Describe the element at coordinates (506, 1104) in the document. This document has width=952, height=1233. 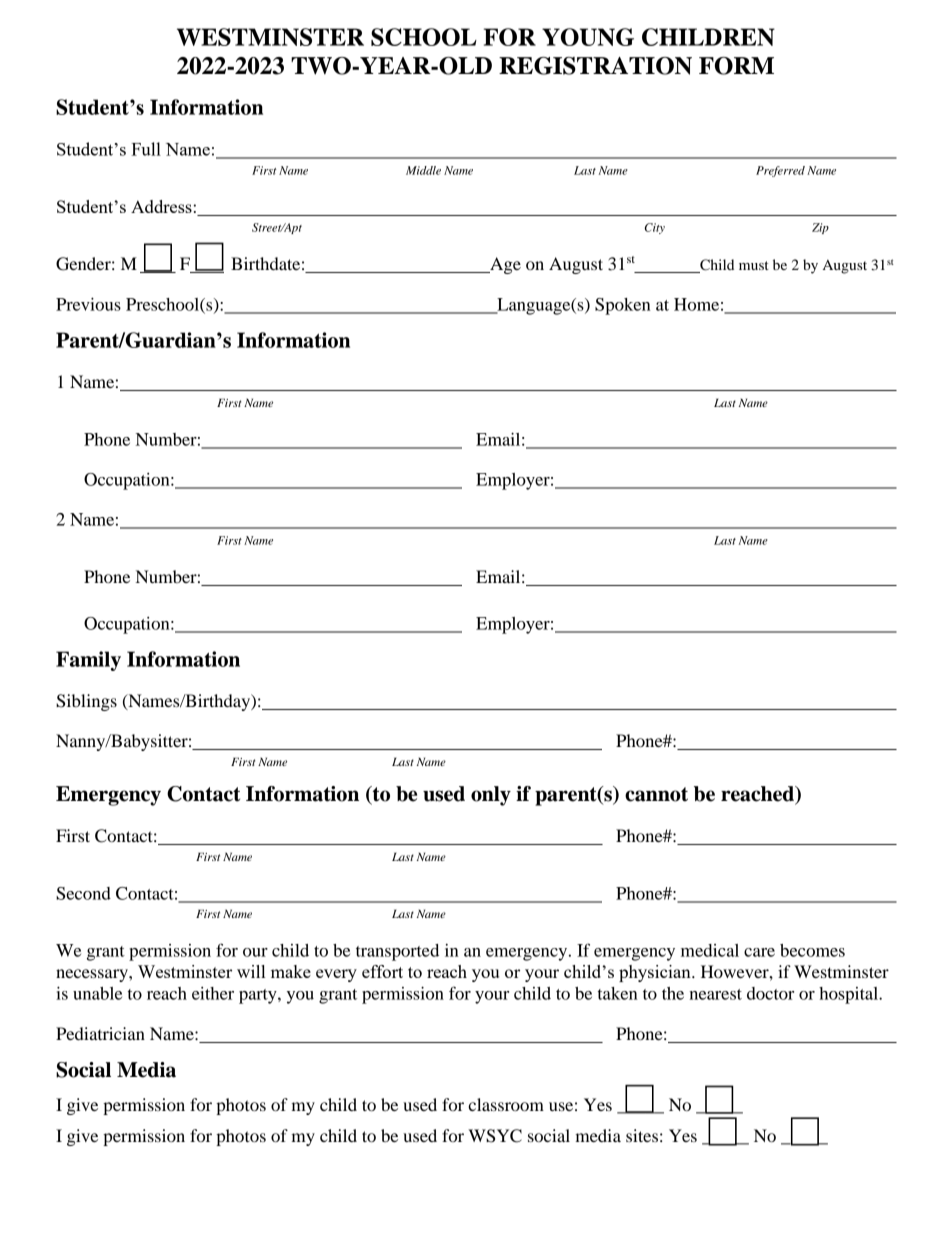
I see `classroom` at that location.
